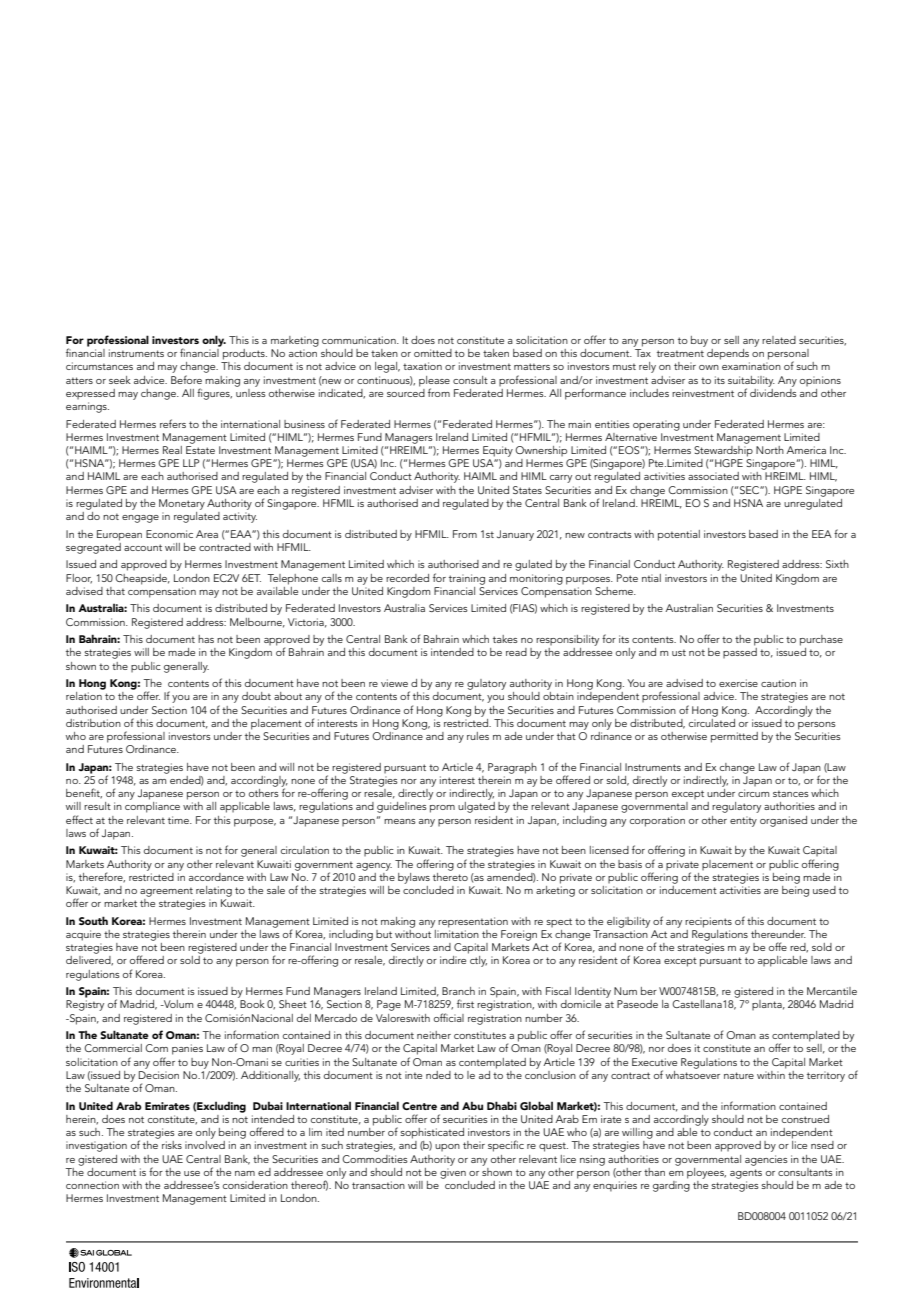 The width and height of the document is (924, 1308). What do you see at coordinates (186, 379) in the document?
I see `Before` at bounding box center [186, 379].
